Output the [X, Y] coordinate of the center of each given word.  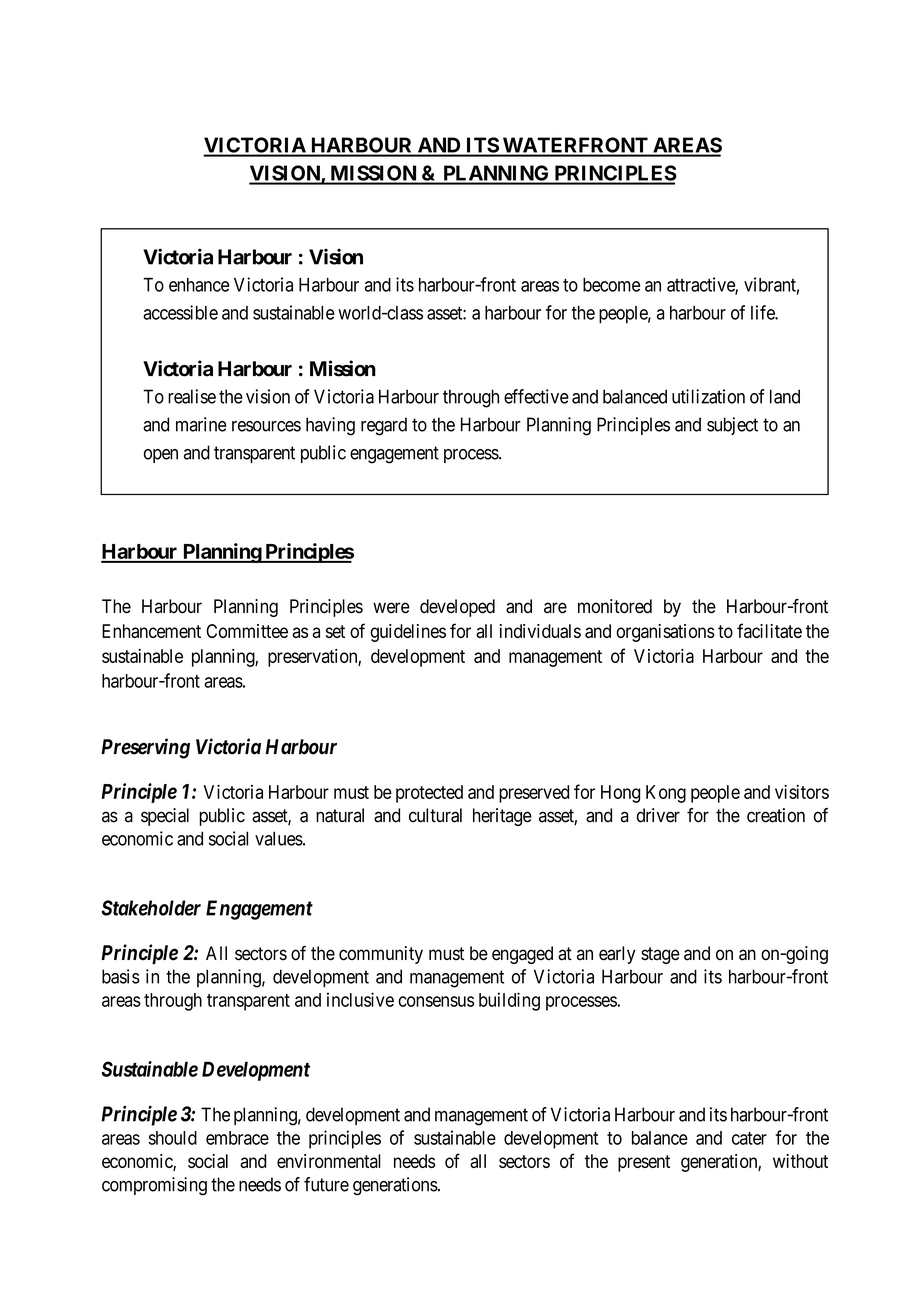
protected [429, 794]
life [763, 312]
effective [536, 396]
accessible [180, 312]
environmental [329, 1161]
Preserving [145, 748]
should [173, 1138]
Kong [666, 794]
